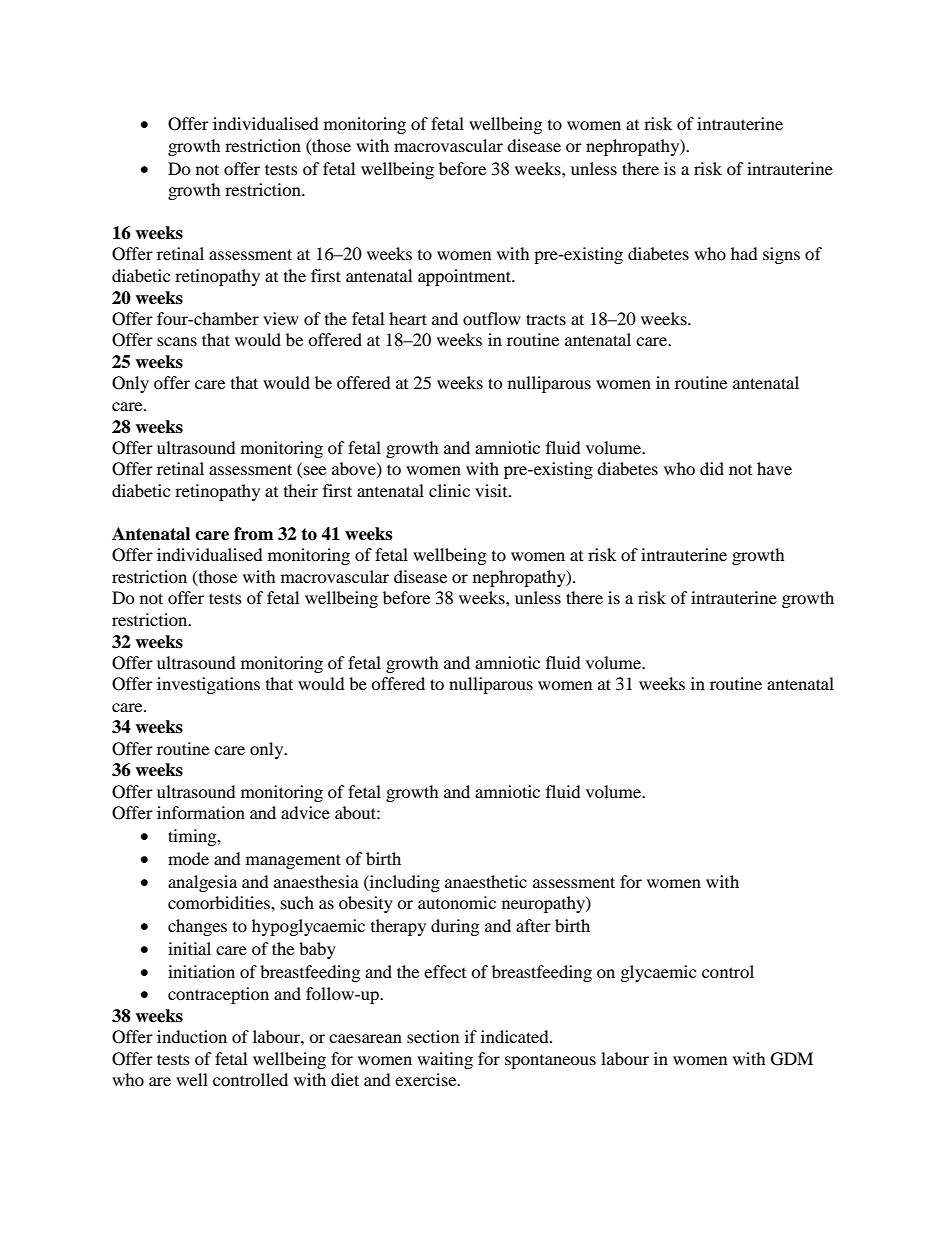 This screenshot has width=952, height=1233. What do you see at coordinates (466, 277) in the screenshot?
I see `appointment` at bounding box center [466, 277].
